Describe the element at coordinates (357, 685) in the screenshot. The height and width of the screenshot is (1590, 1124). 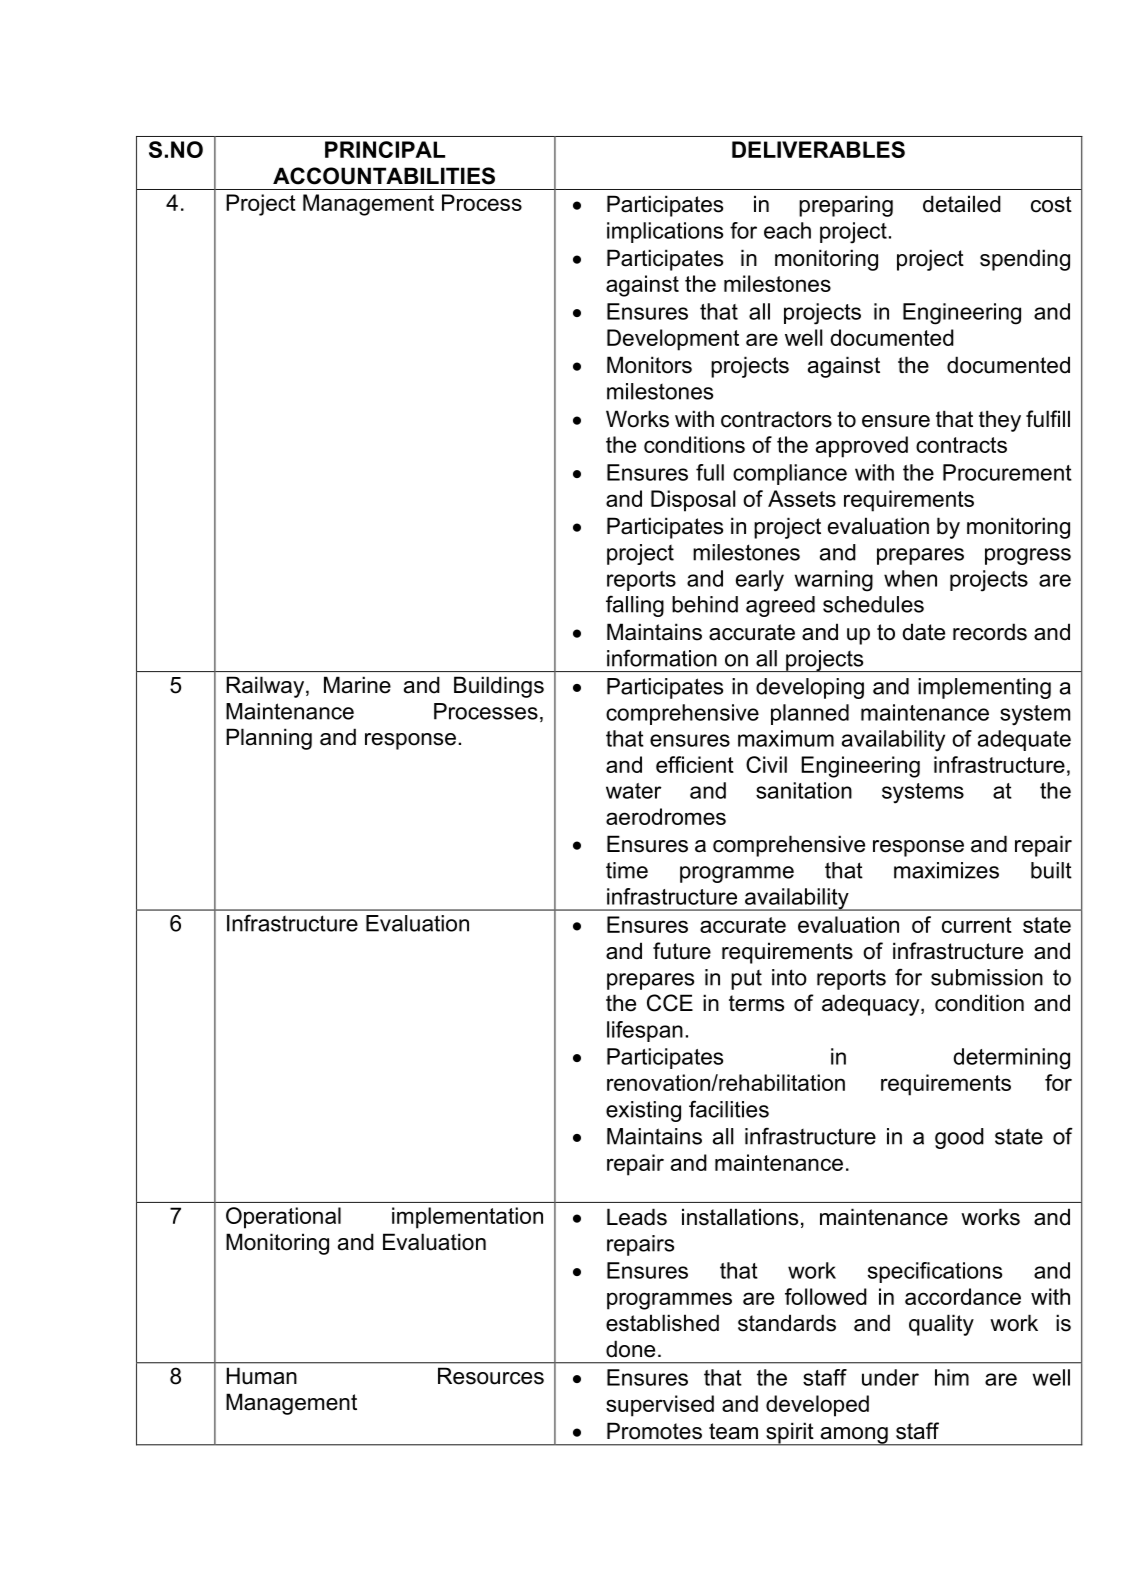
I see `Marine` at that location.
